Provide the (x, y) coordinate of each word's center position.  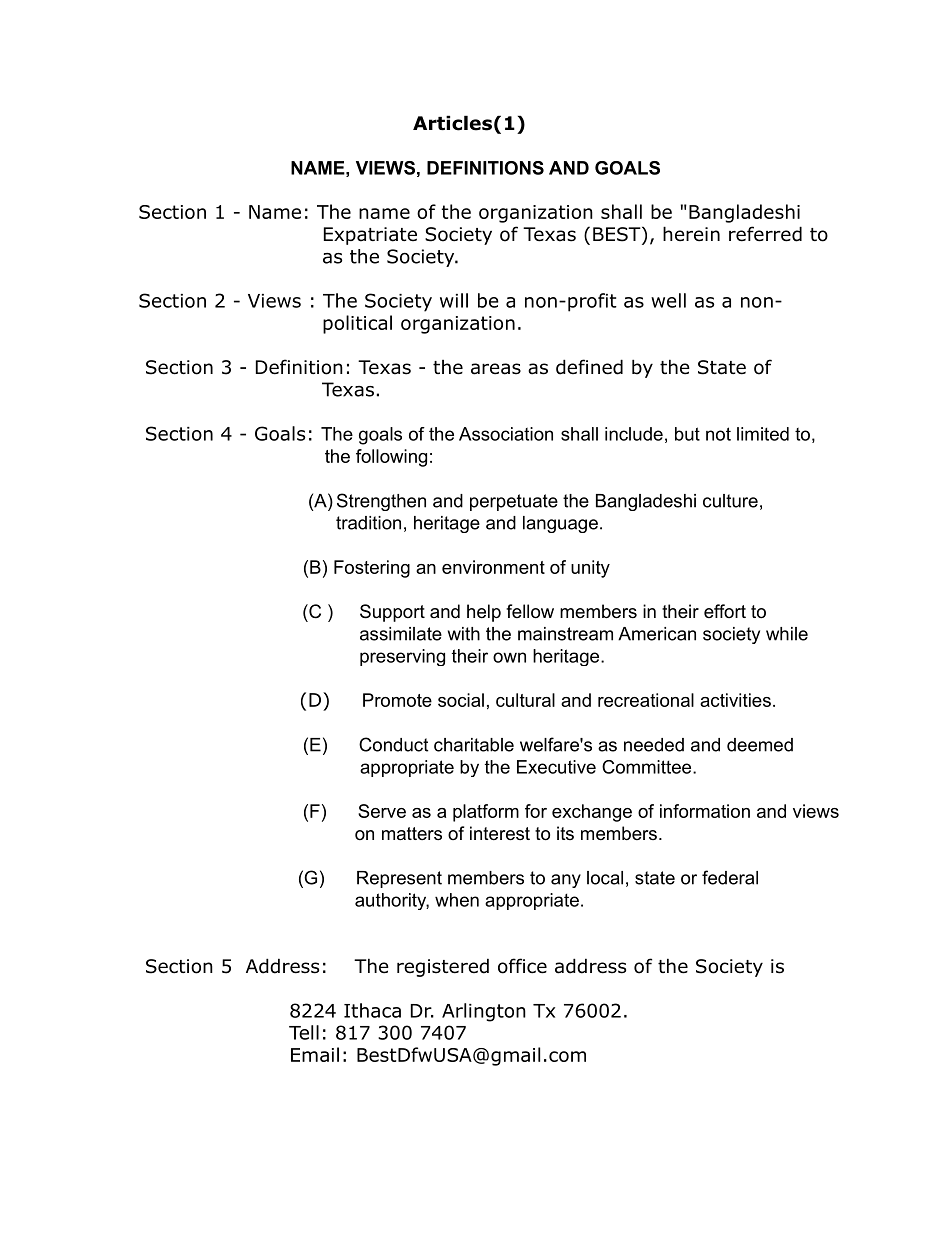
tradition (368, 523)
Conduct (393, 744)
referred (765, 234)
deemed (760, 745)
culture (730, 501)
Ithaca (372, 1010)
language (560, 524)
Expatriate (370, 236)
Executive (556, 767)
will (454, 300)
